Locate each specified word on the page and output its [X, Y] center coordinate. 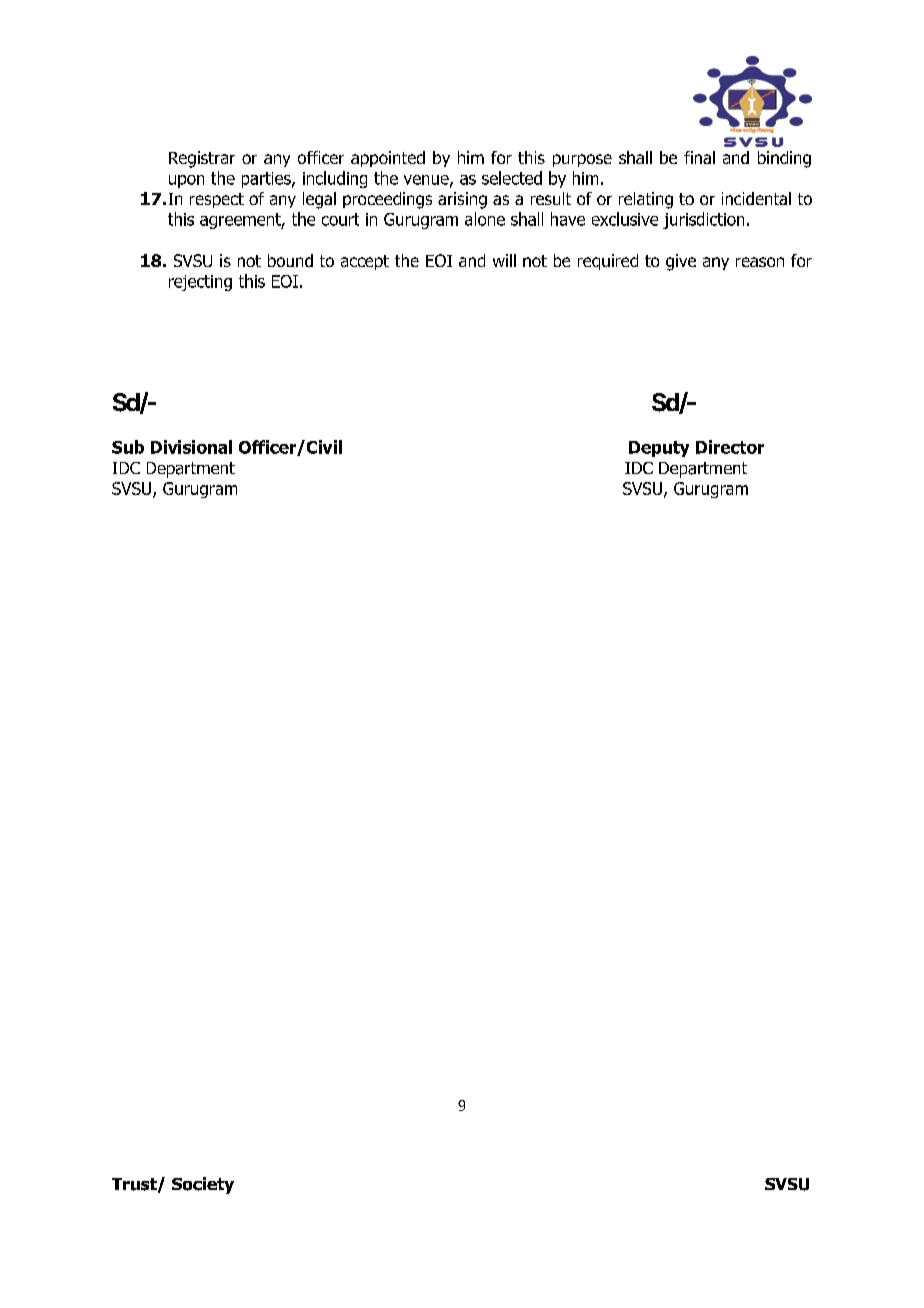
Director [730, 447]
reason [760, 262]
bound [290, 260]
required [608, 262]
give [681, 262]
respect [217, 200]
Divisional [191, 447]
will [504, 260]
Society [203, 1185]
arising [462, 200]
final [699, 157]
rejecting [200, 283]
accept [365, 262]
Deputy [659, 449]
